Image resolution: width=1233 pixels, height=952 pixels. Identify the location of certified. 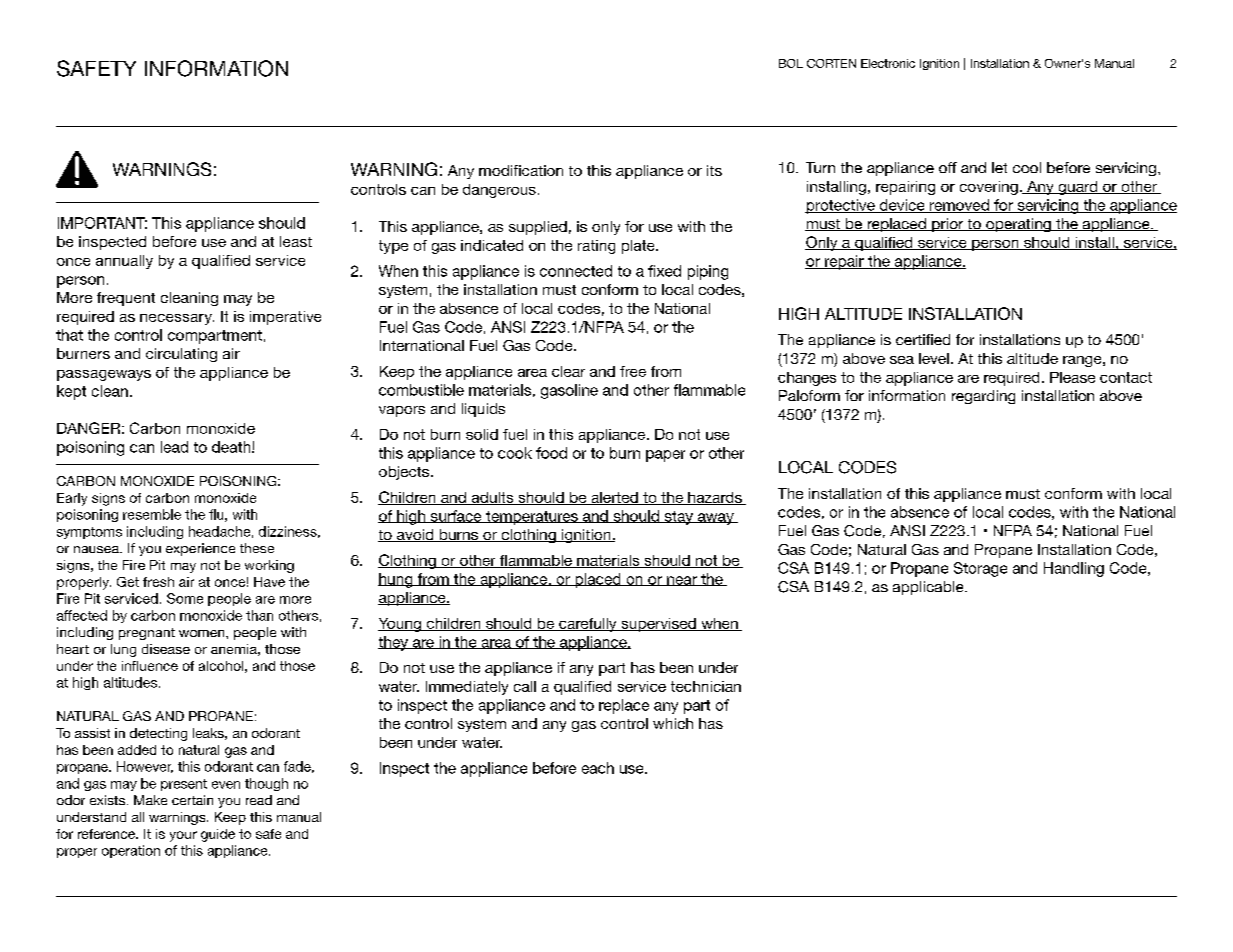
(923, 339).
